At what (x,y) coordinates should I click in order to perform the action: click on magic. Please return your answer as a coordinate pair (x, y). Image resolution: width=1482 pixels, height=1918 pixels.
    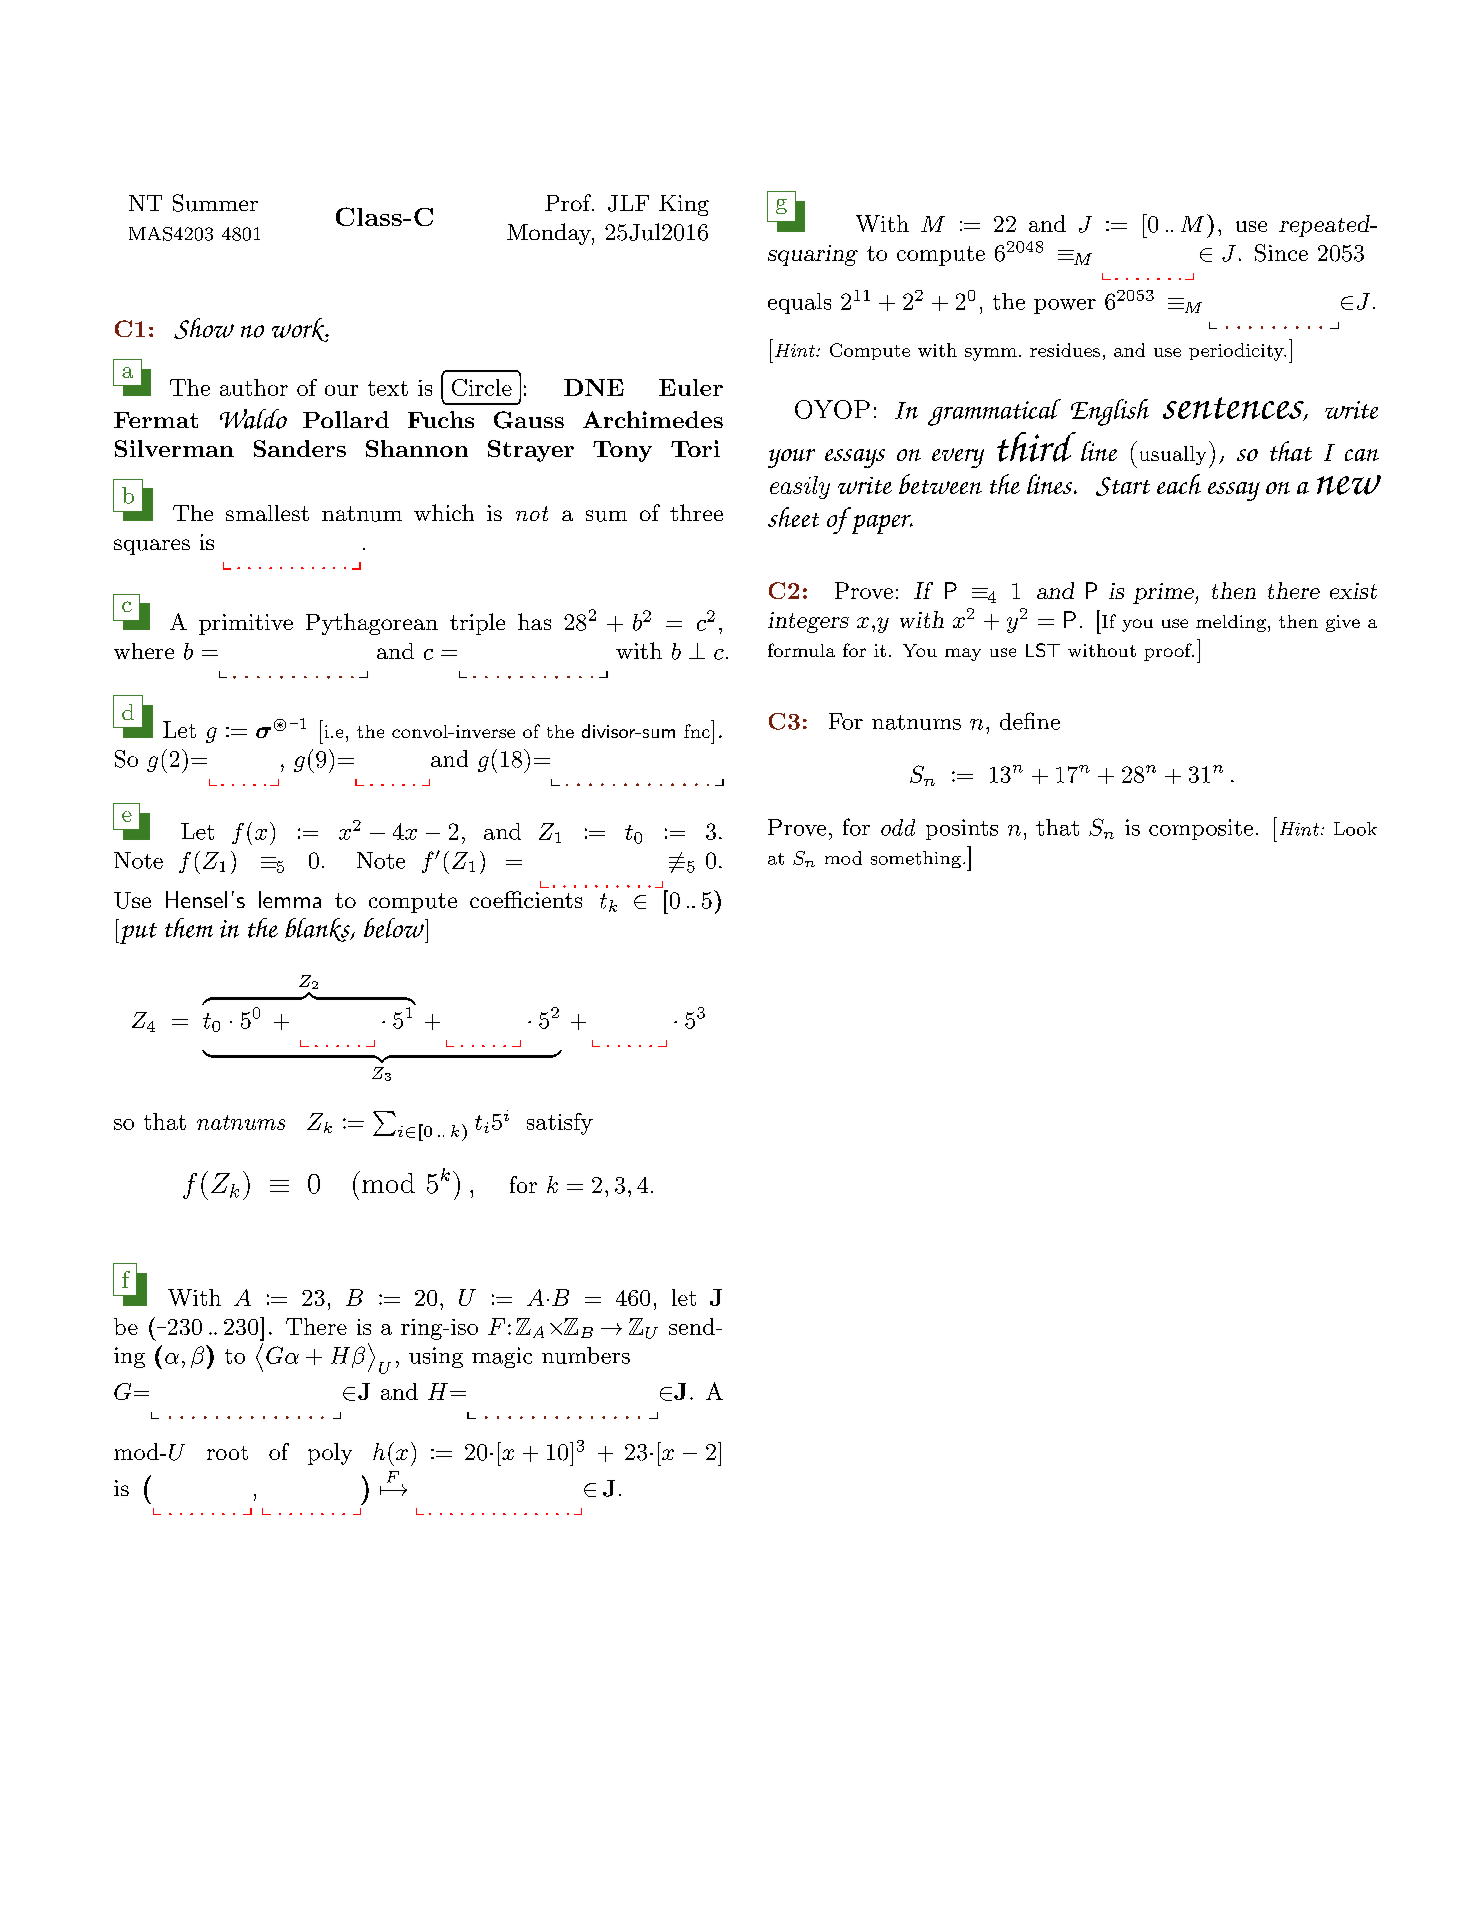
    Looking at the image, I should click on (502, 1357).
